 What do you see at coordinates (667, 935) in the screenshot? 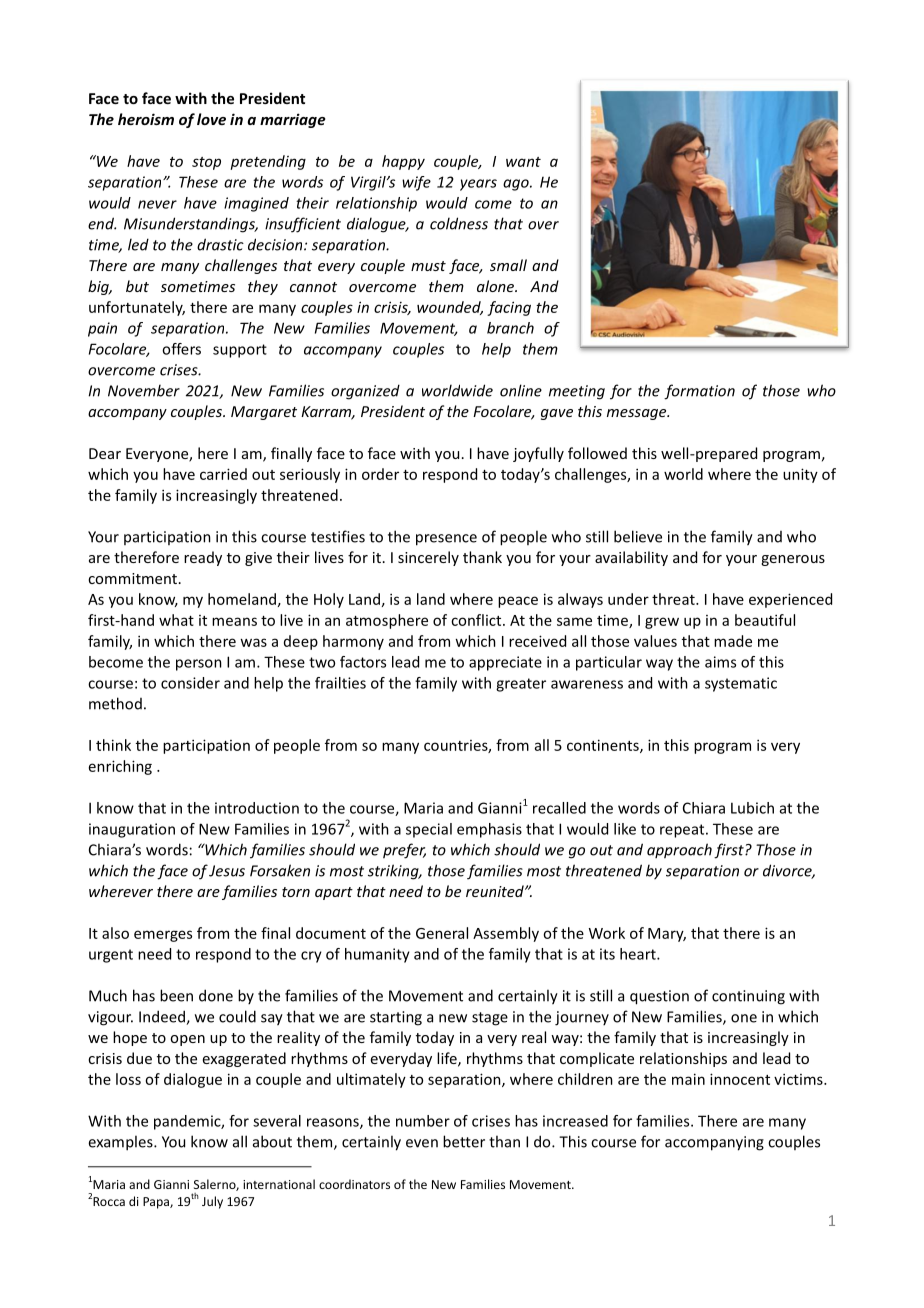
I see `Mary` at bounding box center [667, 935].
